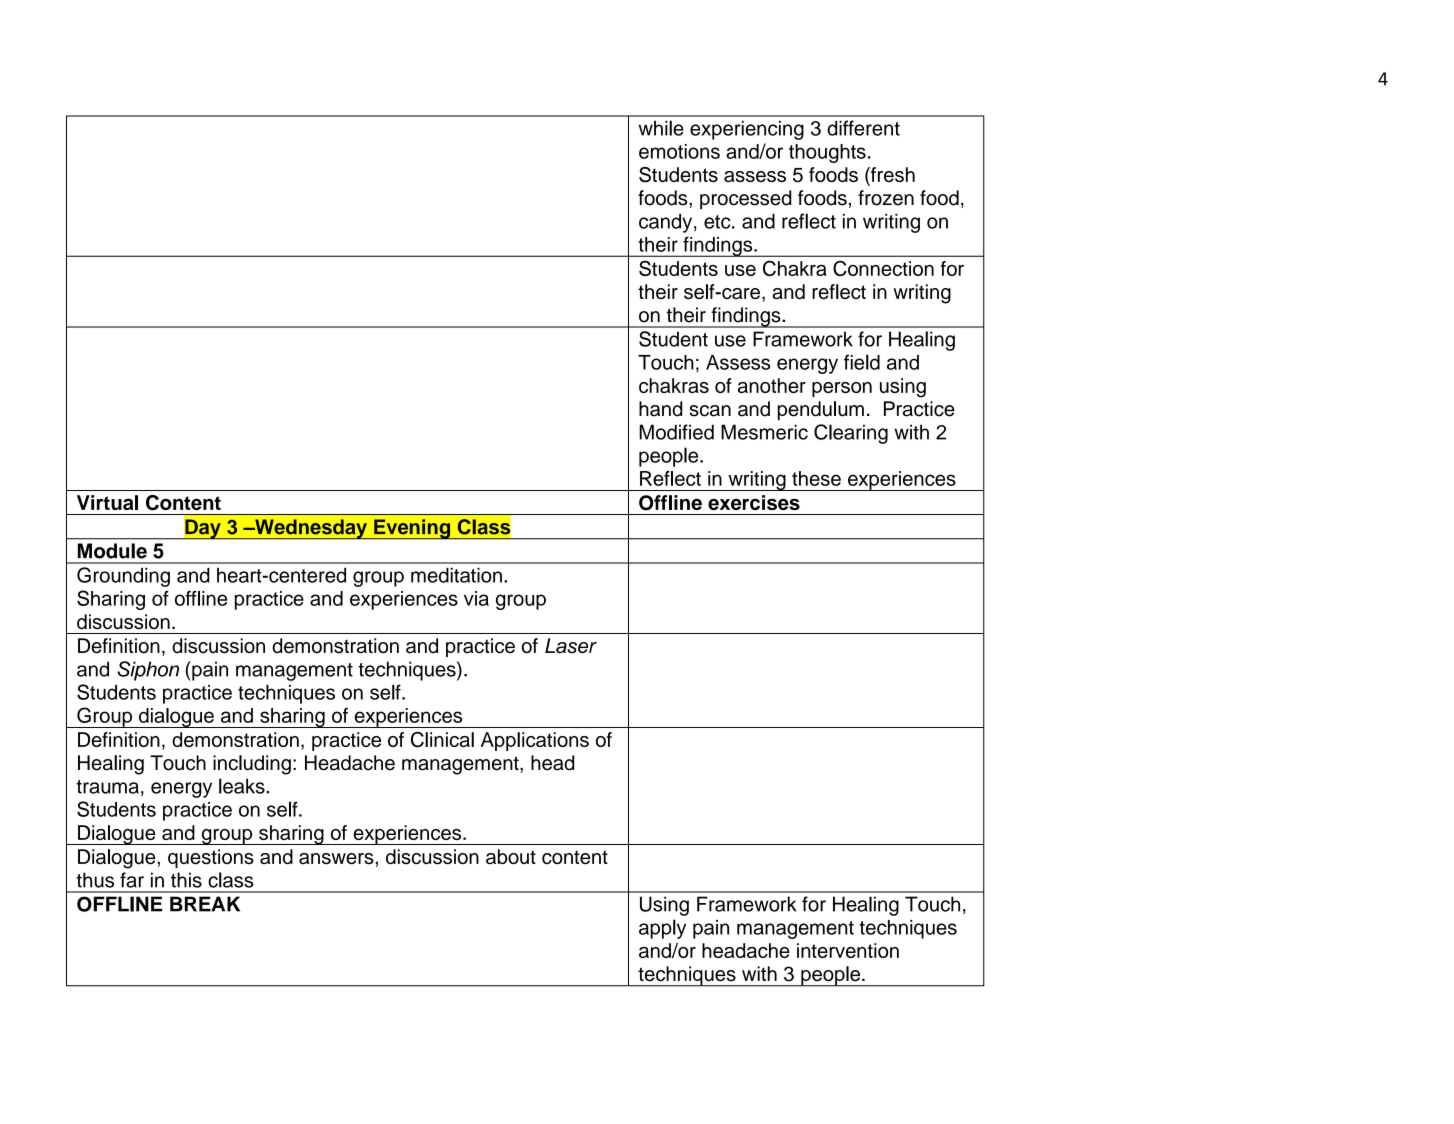 This page has height=1124, width=1454. Describe the element at coordinates (252, 765) in the page. I see `including` at that location.
